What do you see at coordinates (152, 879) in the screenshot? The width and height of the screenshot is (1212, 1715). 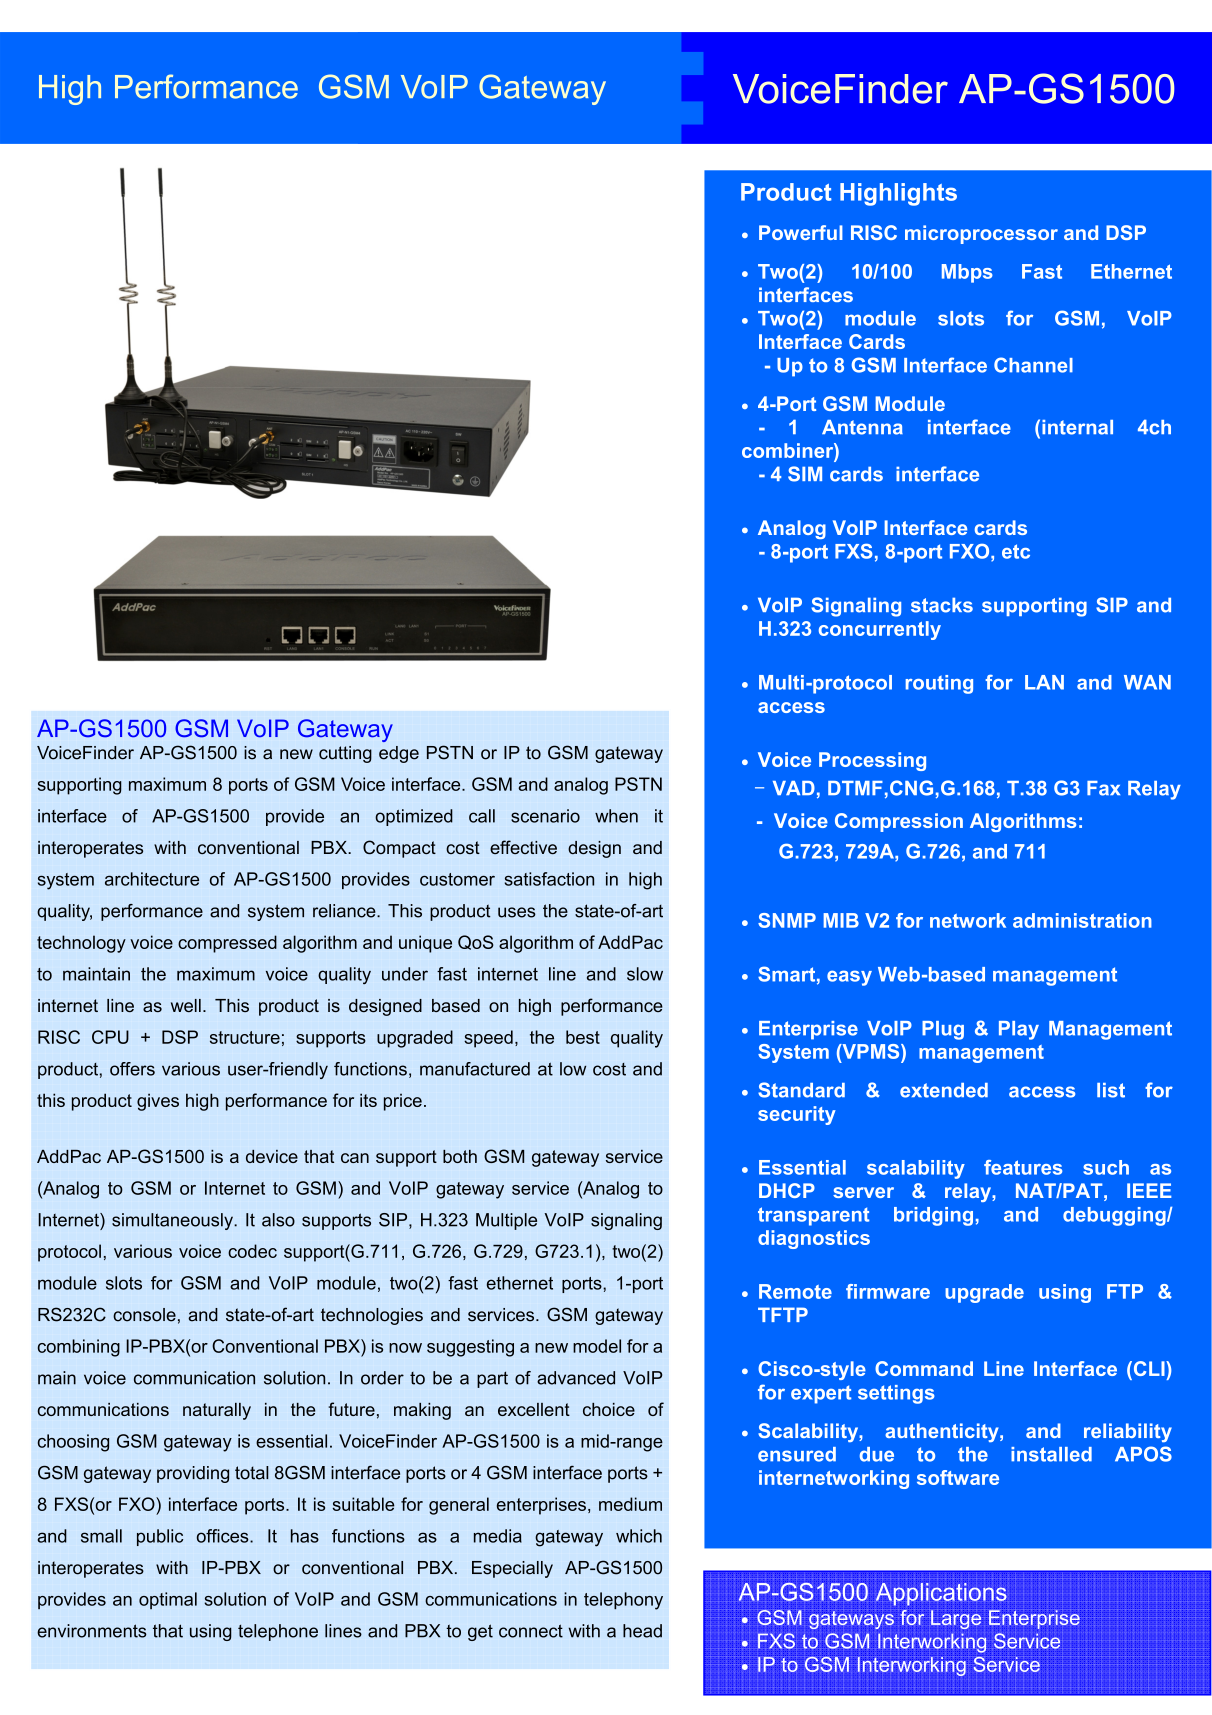 I see `architecture` at bounding box center [152, 879].
